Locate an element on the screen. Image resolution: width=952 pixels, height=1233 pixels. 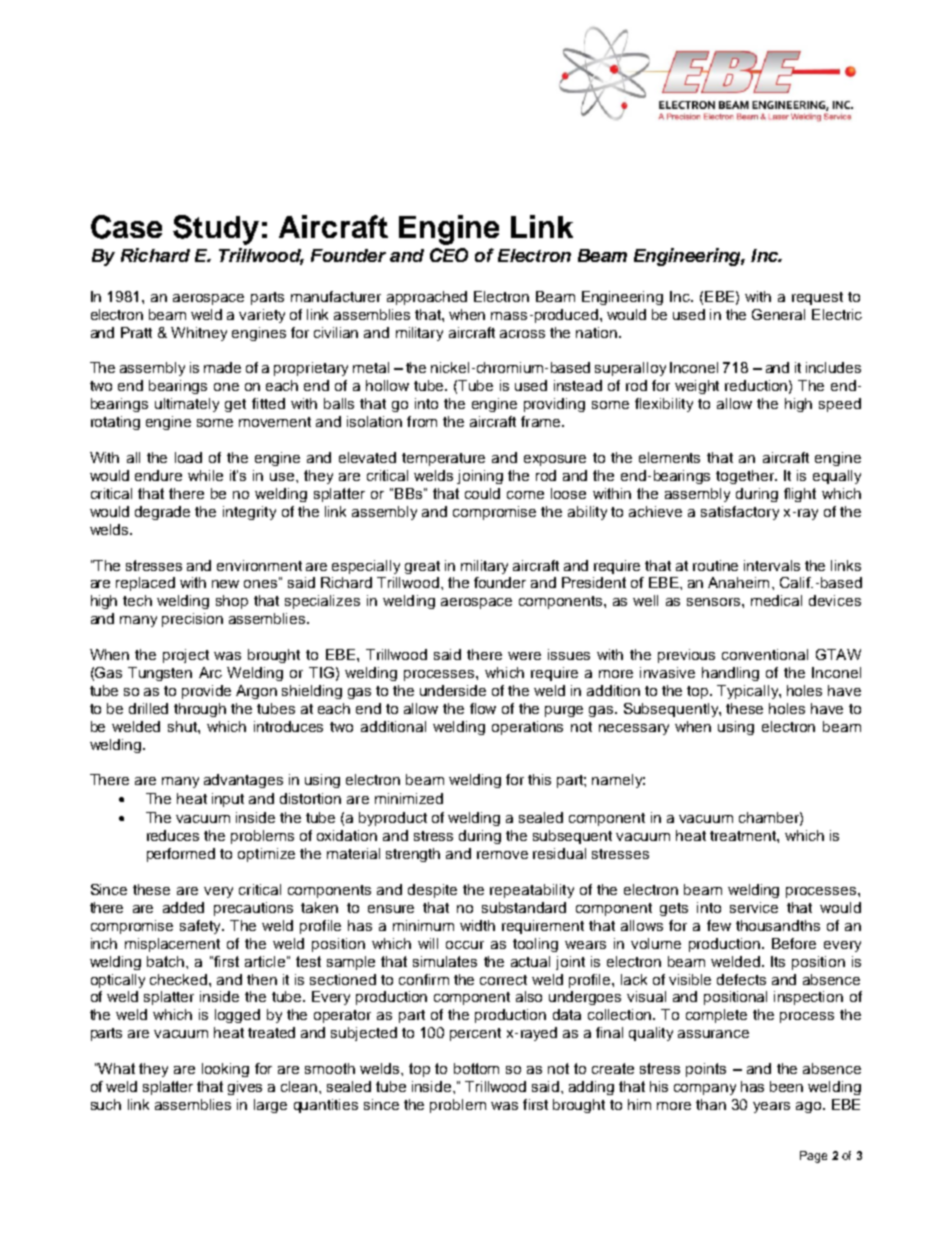
reduces is located at coordinates (173, 835).
